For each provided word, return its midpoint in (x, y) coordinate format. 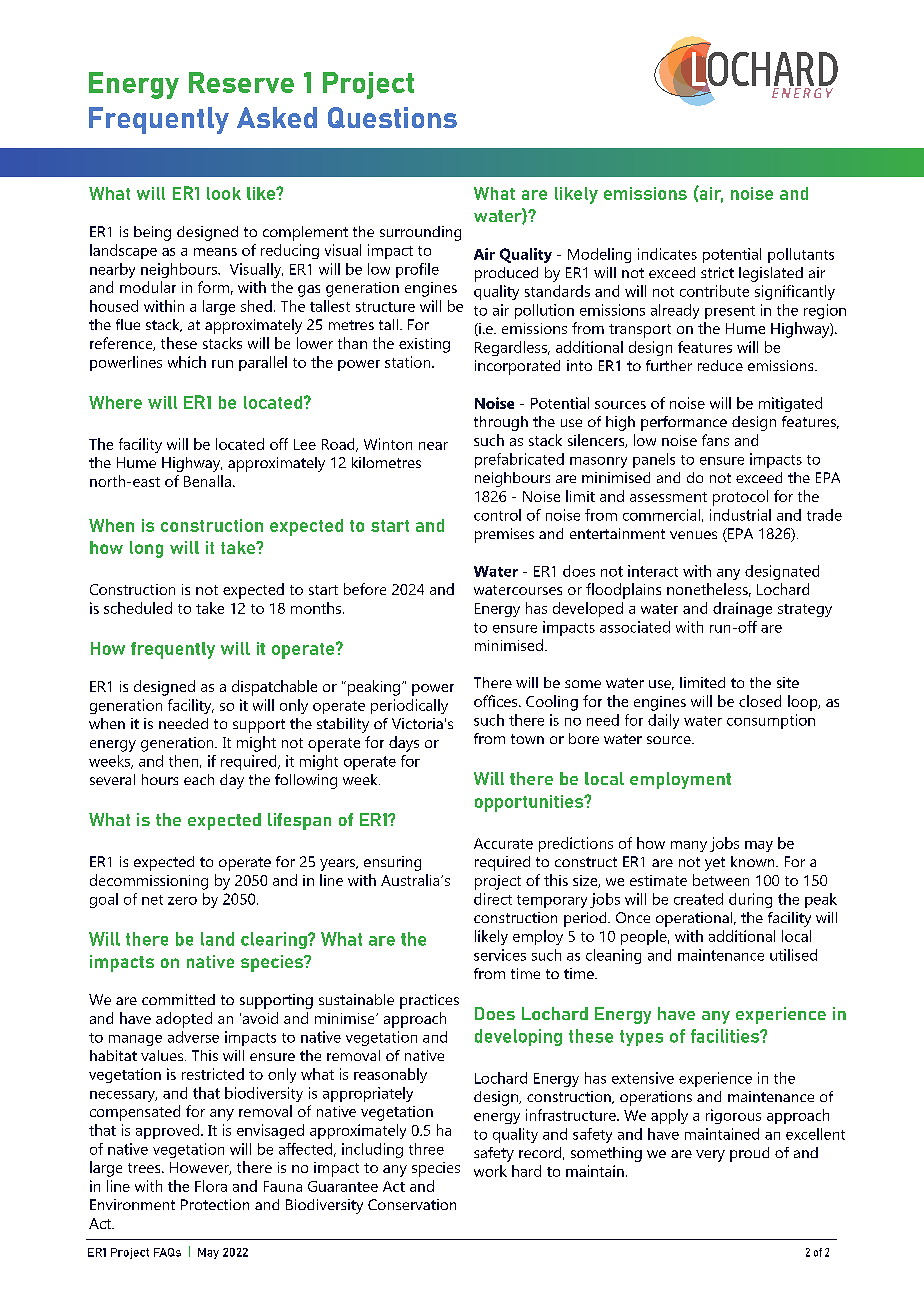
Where (115, 402)
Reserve (241, 82)
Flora (211, 1186)
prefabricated (519, 460)
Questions (392, 117)
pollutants (801, 255)
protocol (740, 498)
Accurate (503, 843)
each (199, 779)
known (754, 861)
